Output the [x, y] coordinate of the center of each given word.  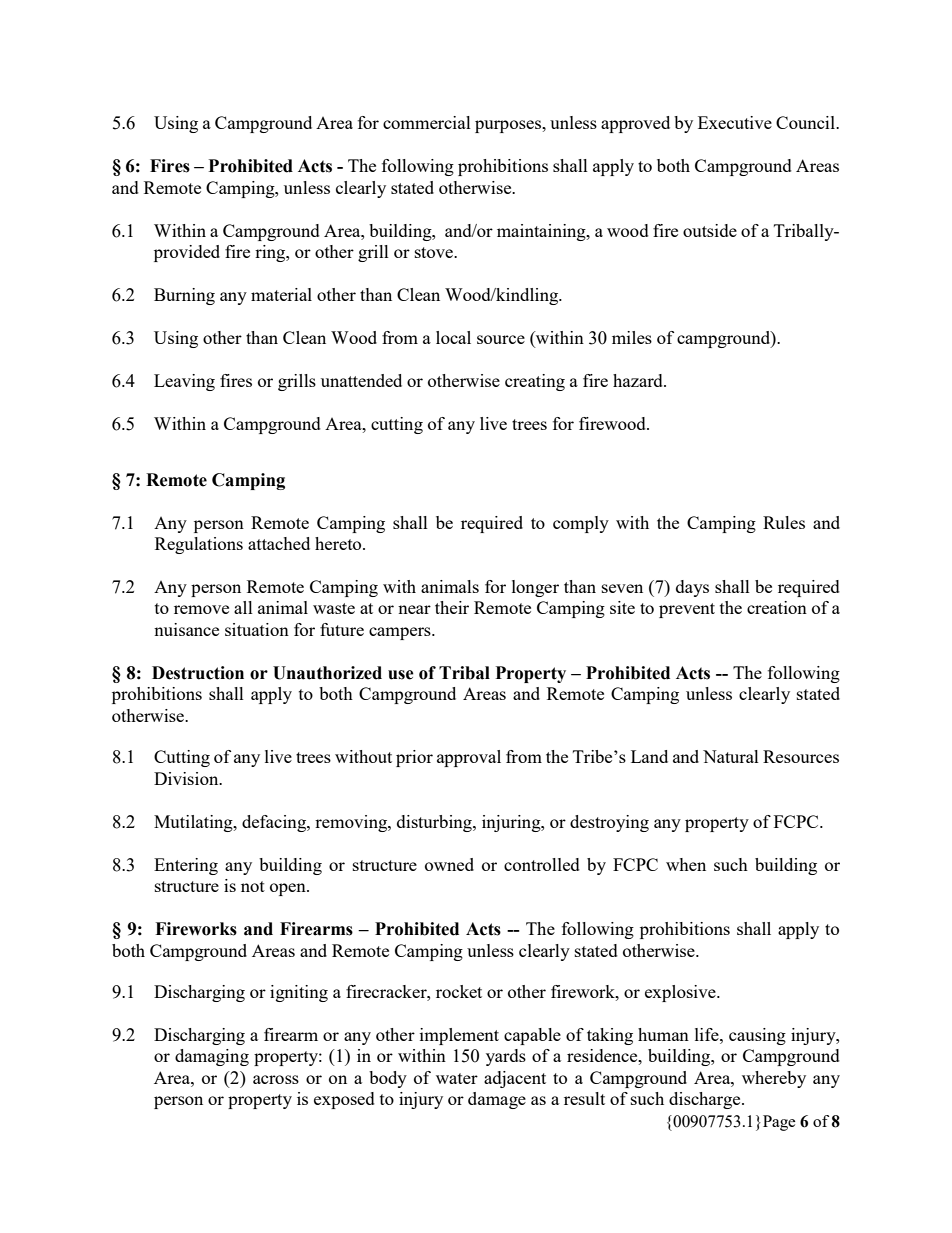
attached [279, 543]
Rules [784, 522]
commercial [427, 122]
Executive [735, 122]
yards [506, 1057]
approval [469, 758]
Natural [731, 756]
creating [535, 382]
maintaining [542, 232]
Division [187, 778]
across [276, 1079]
